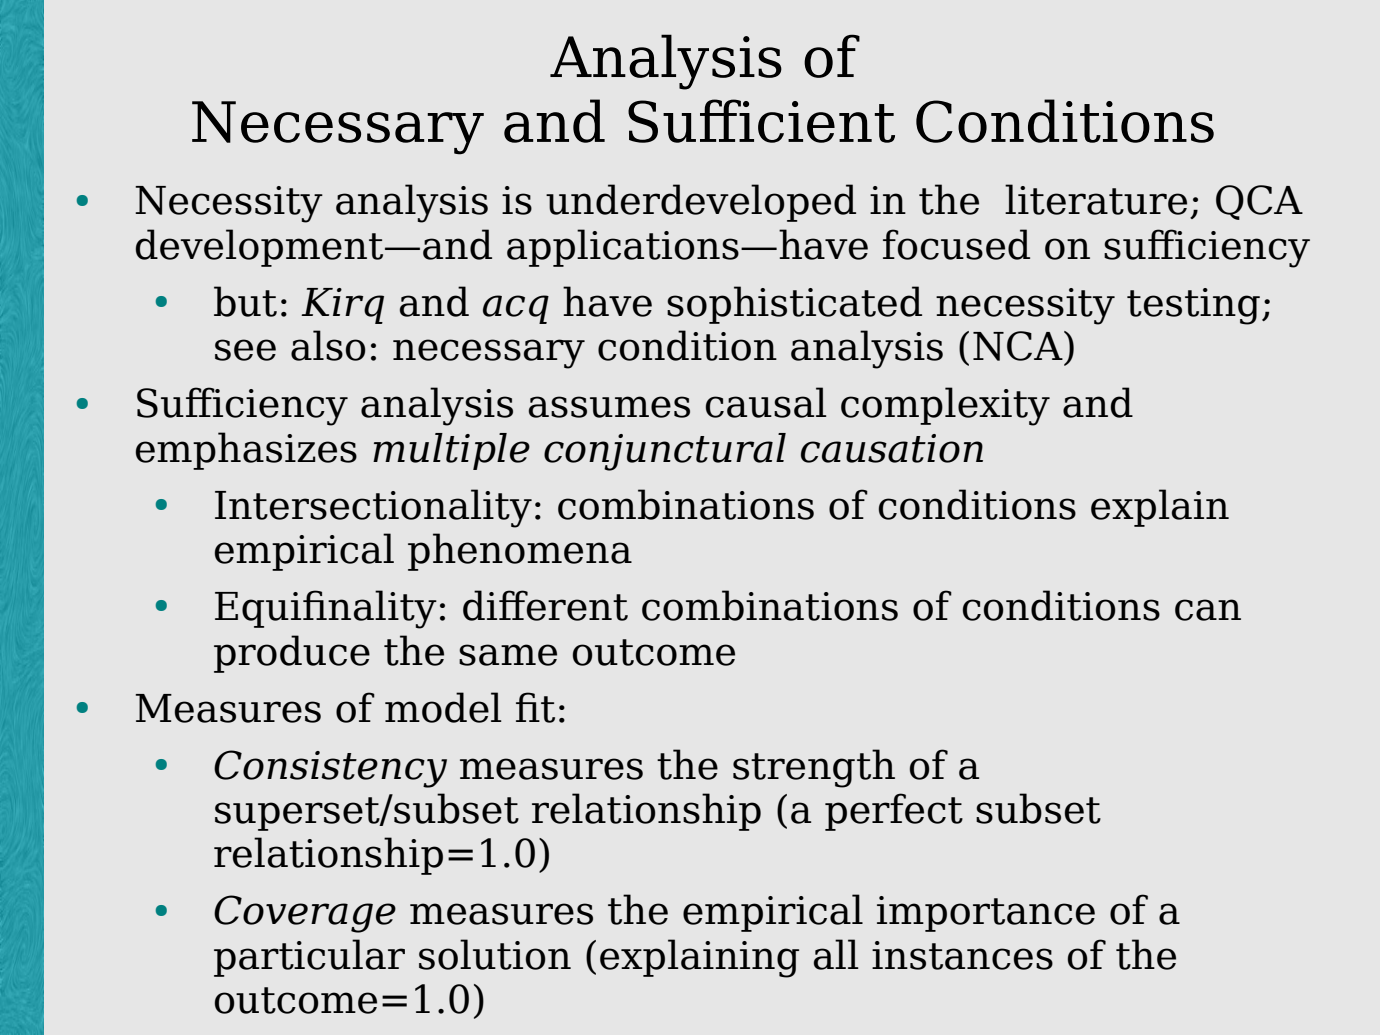  I want to click on testing, so click(1193, 306).
